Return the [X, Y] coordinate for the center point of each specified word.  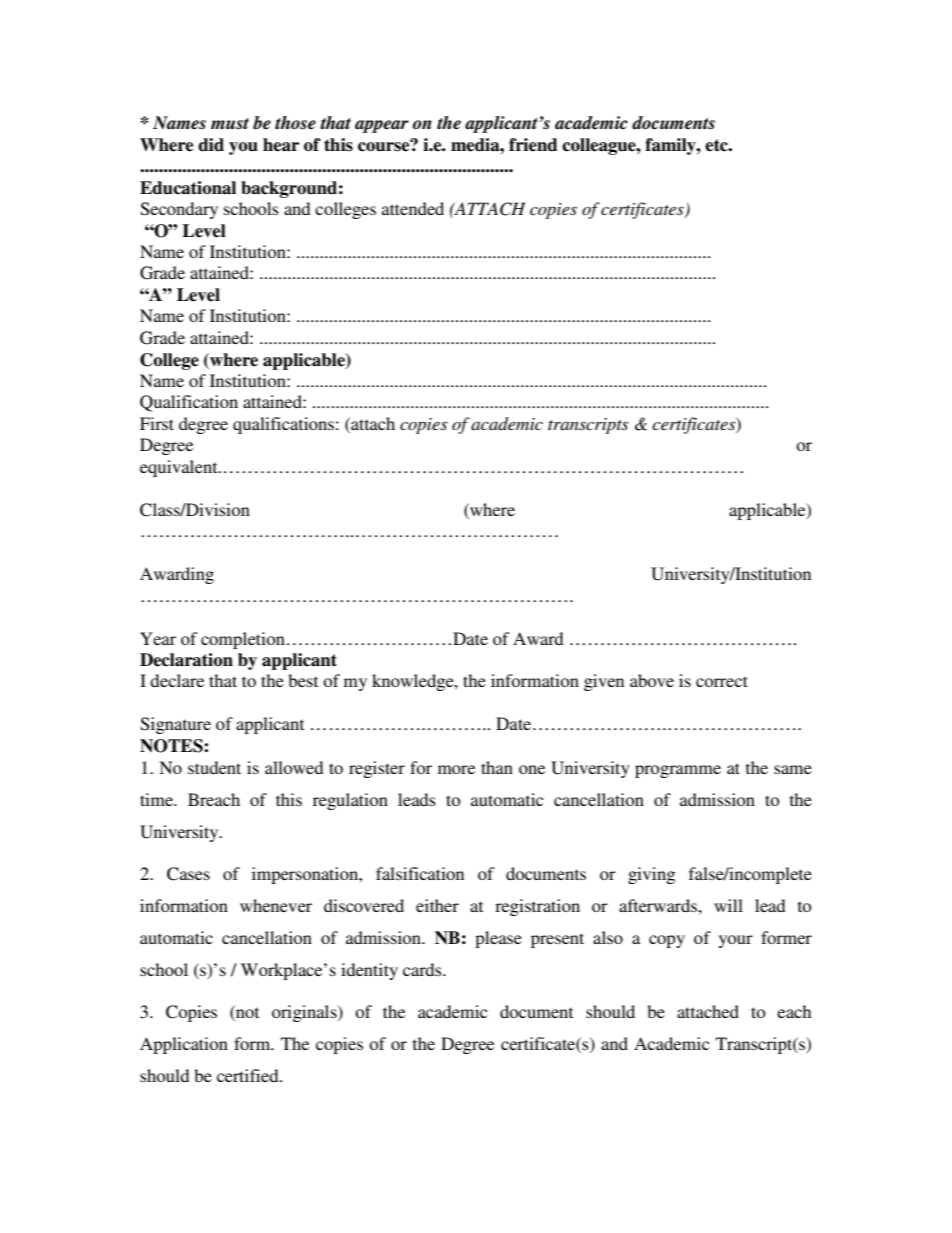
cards [423, 969]
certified [249, 1075]
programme [678, 771]
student [214, 767]
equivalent [180, 468]
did [211, 145]
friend [533, 145]
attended [413, 208]
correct [722, 681]
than [497, 767]
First [157, 423]
